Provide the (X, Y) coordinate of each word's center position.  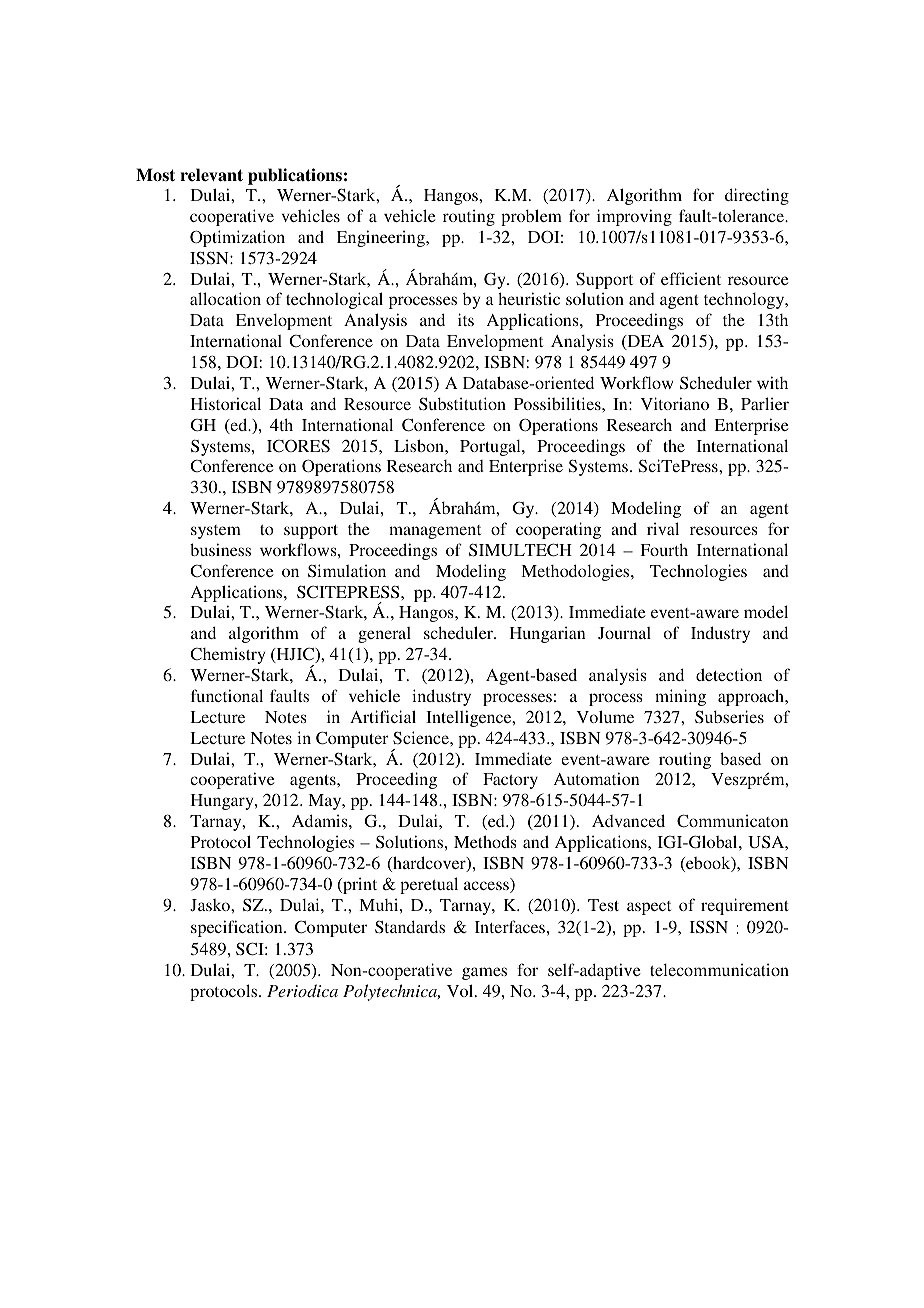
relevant (211, 175)
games (484, 973)
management (435, 532)
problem (531, 217)
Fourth (664, 549)
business (220, 549)
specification (238, 928)
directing (757, 196)
